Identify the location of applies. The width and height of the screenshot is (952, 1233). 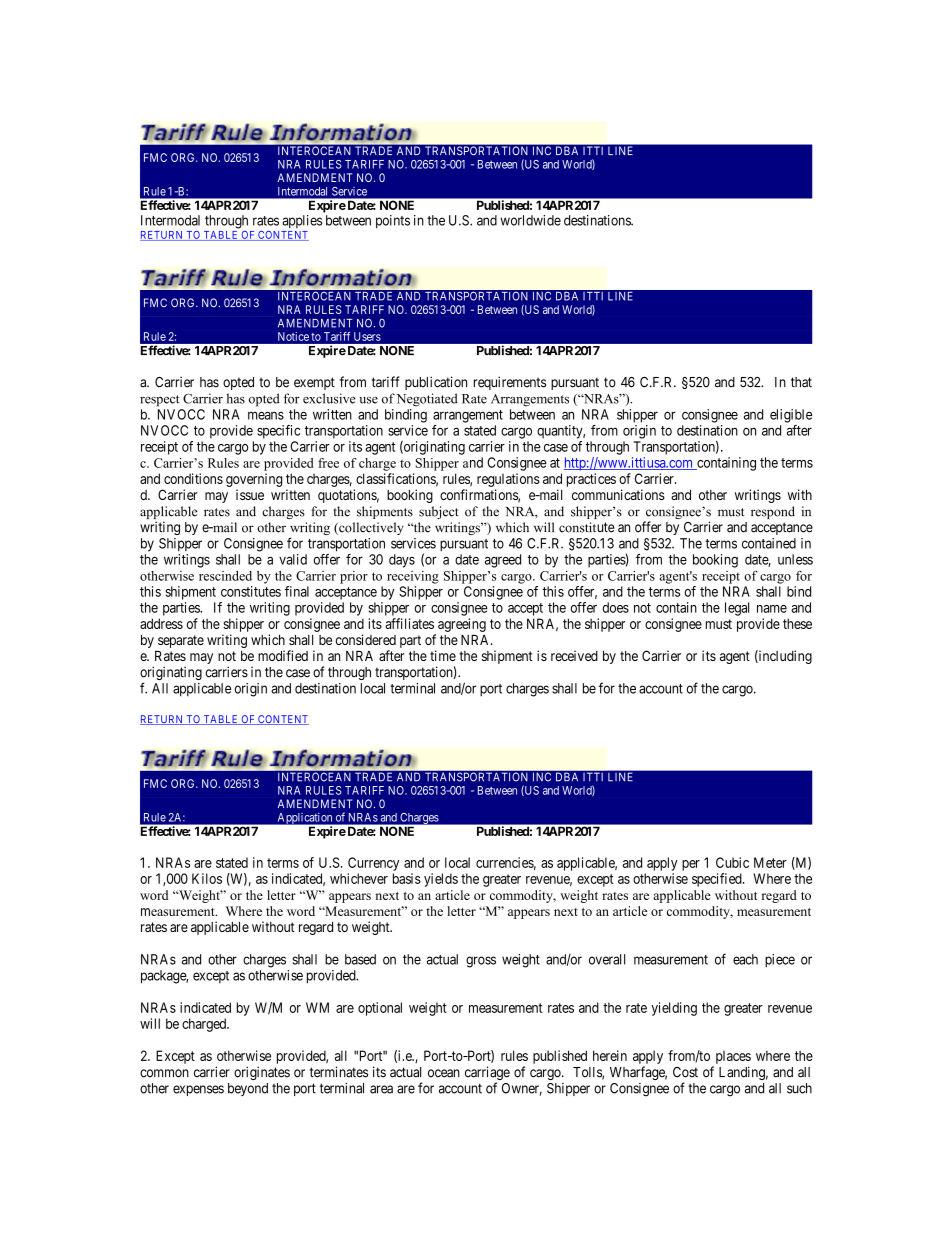
(302, 221).
